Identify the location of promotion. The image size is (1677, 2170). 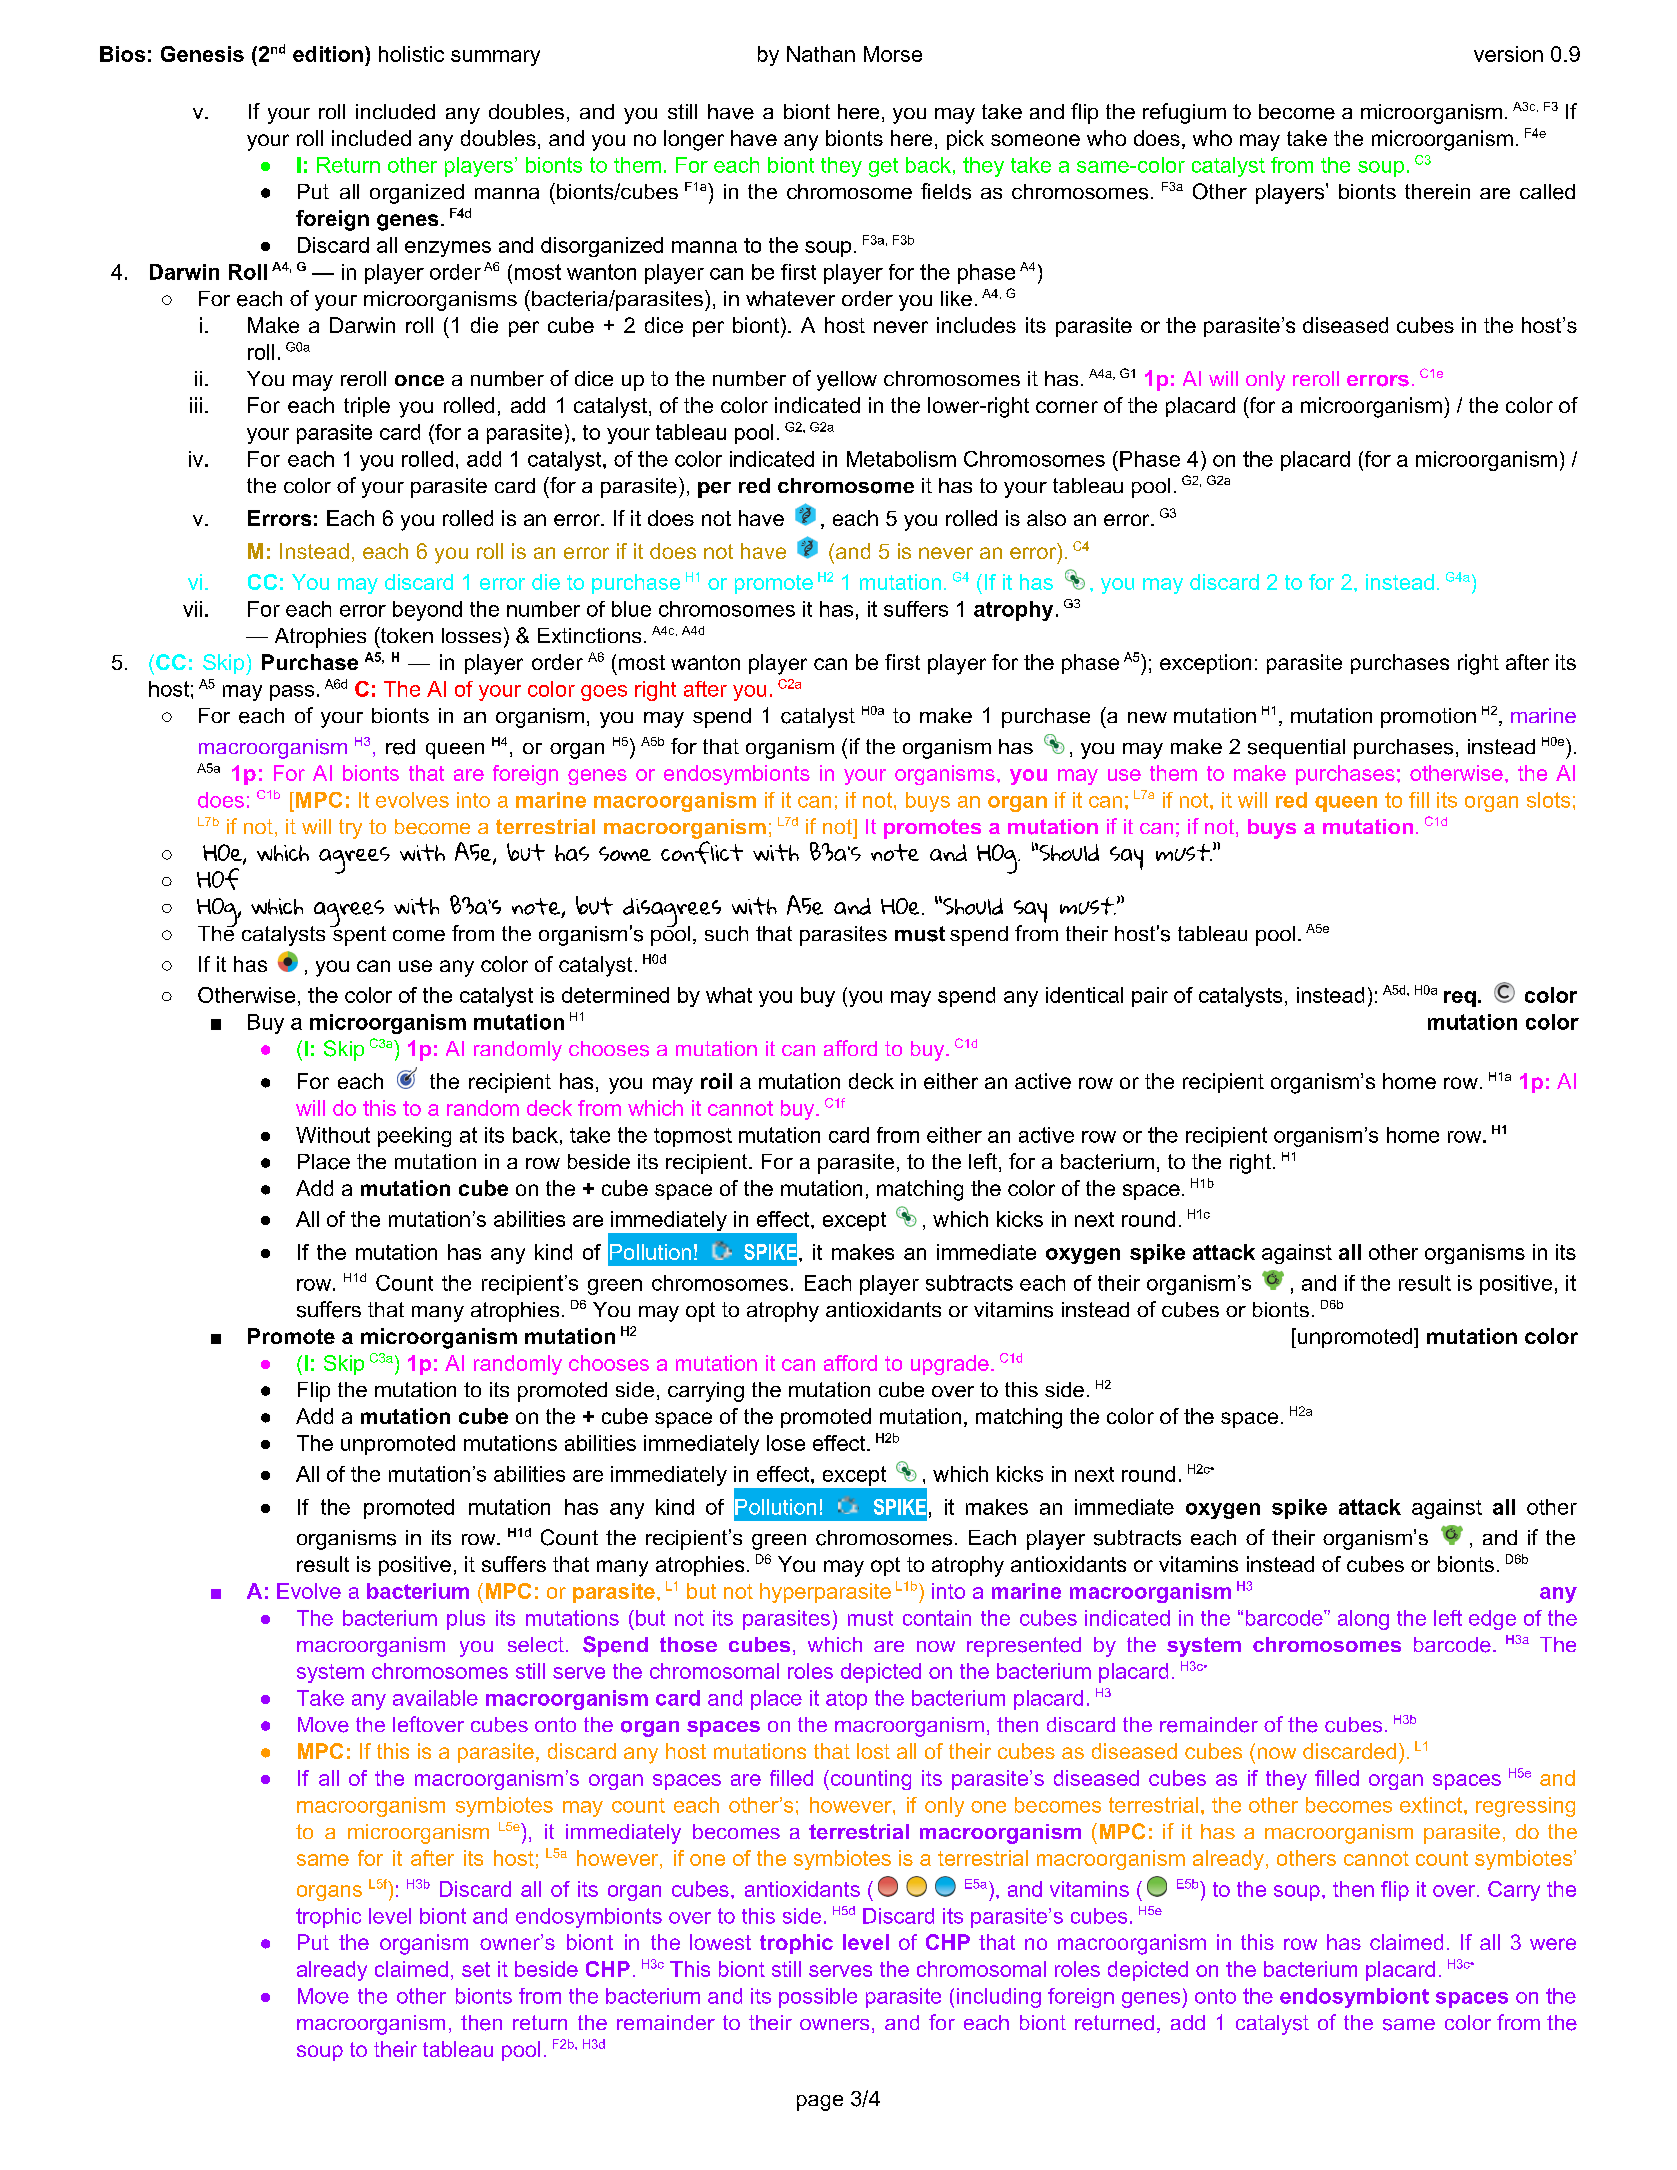
(1428, 718).
